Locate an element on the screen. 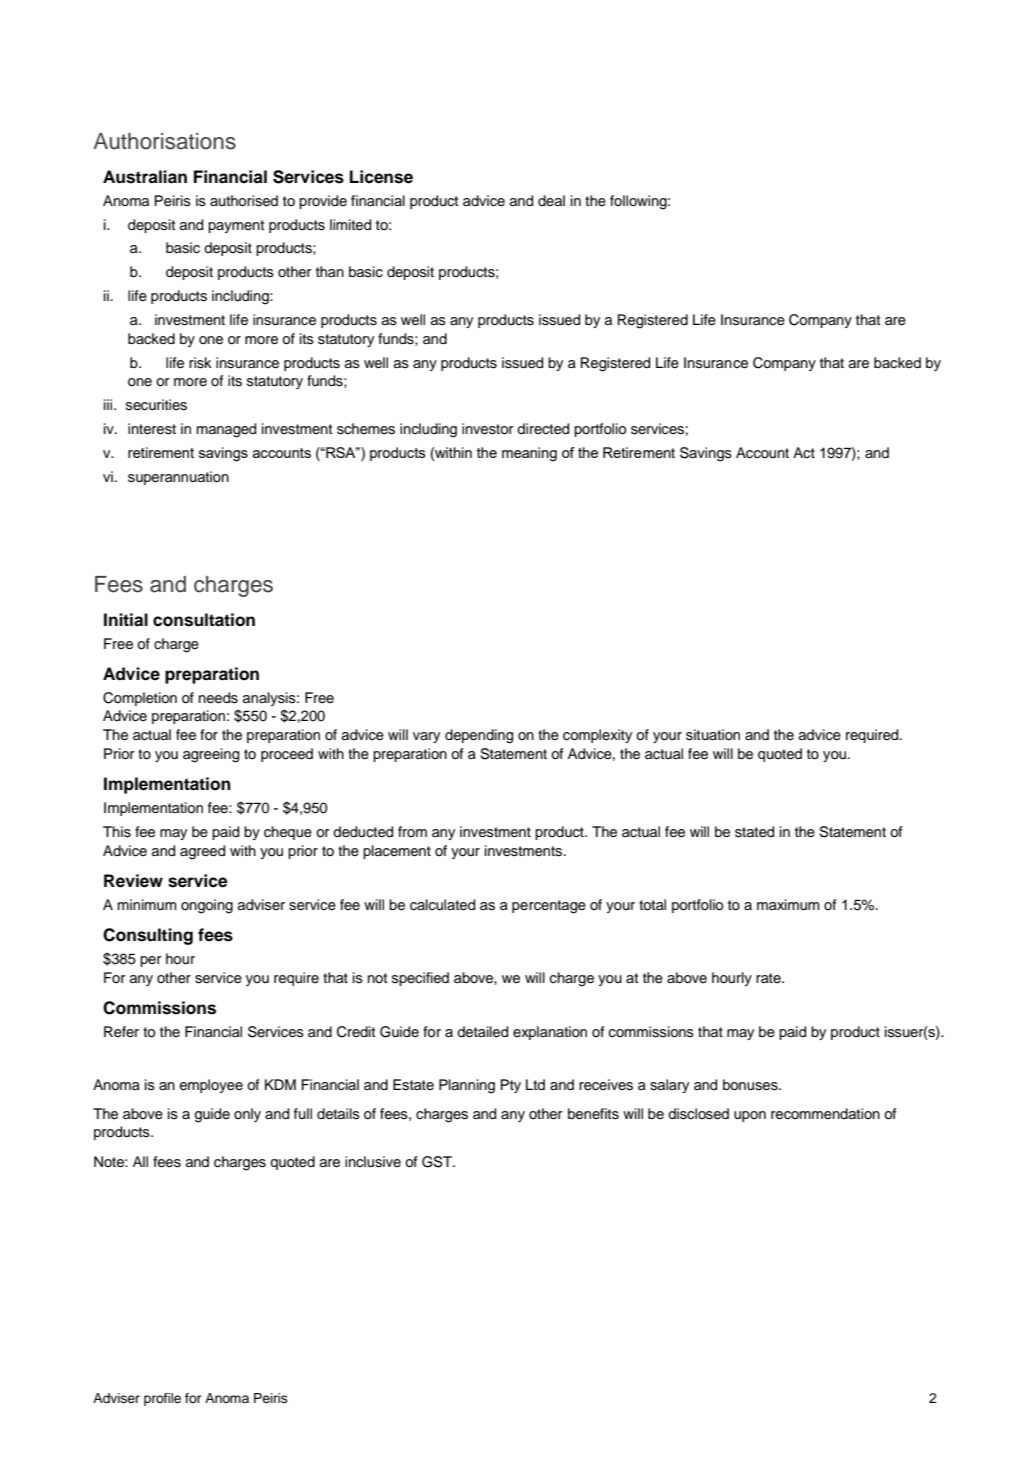  directed is located at coordinates (543, 429).
